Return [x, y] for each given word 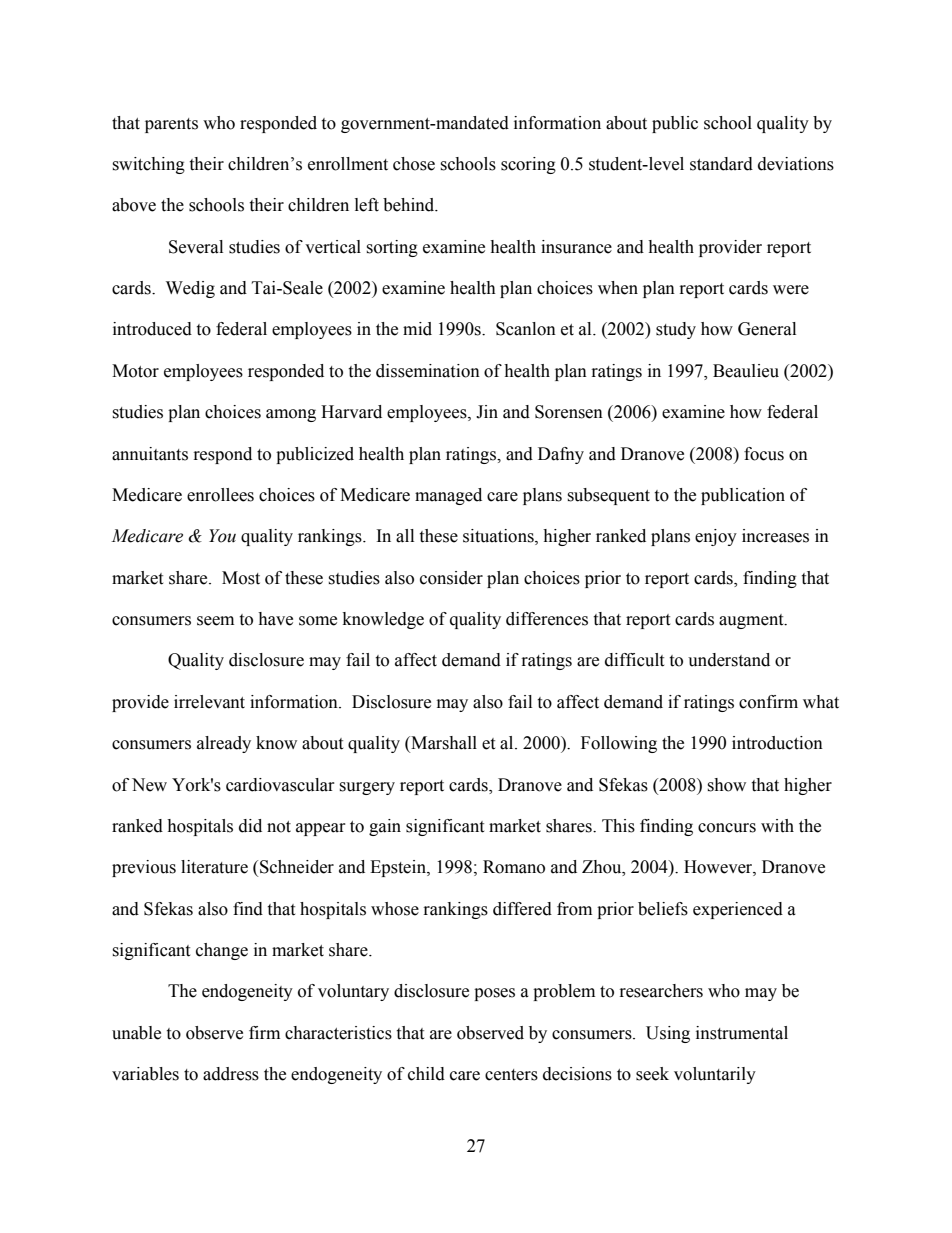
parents [171, 125]
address [231, 1074]
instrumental [742, 1033]
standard [721, 164]
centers [511, 1075]
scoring [528, 165]
